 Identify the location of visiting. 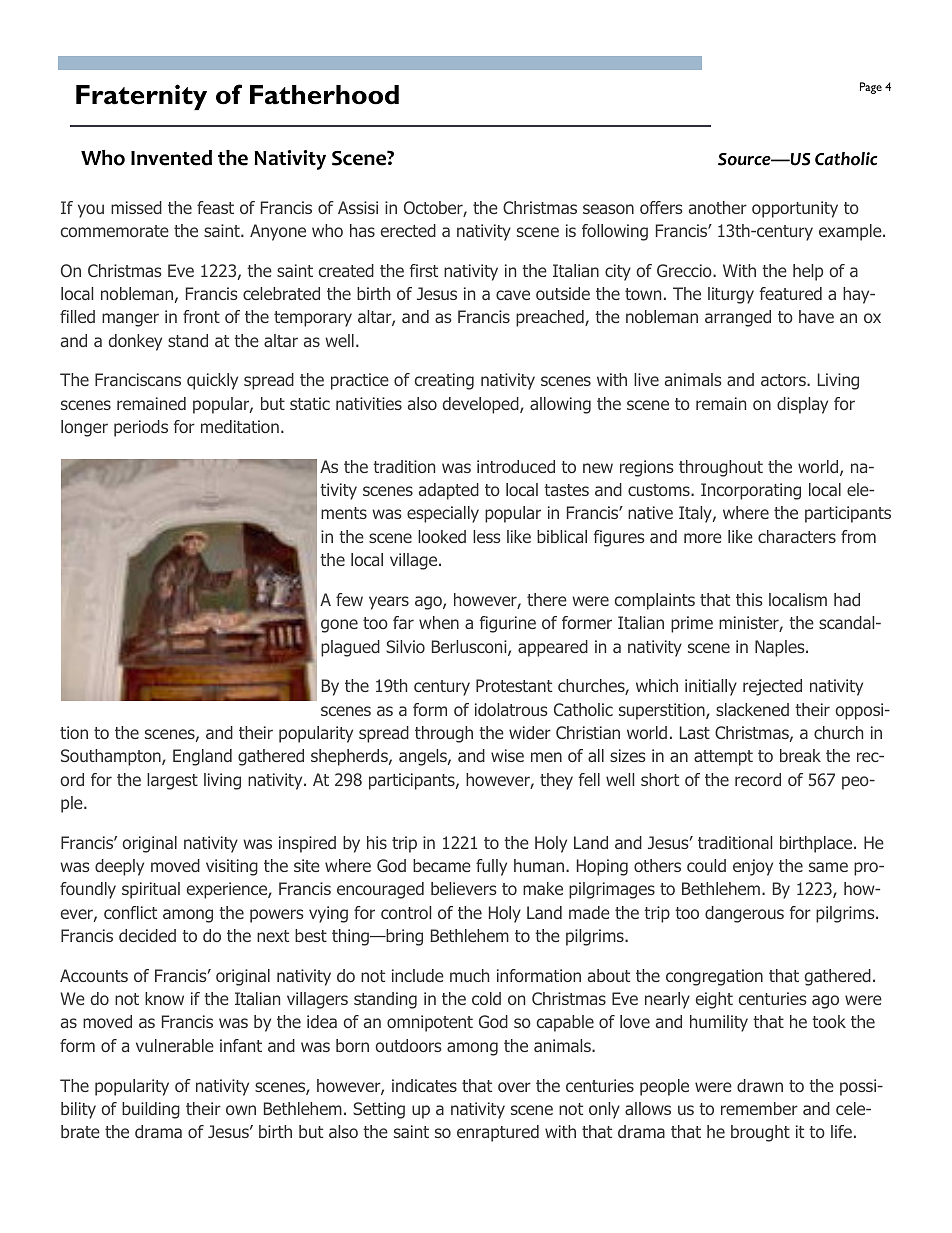
(232, 867).
